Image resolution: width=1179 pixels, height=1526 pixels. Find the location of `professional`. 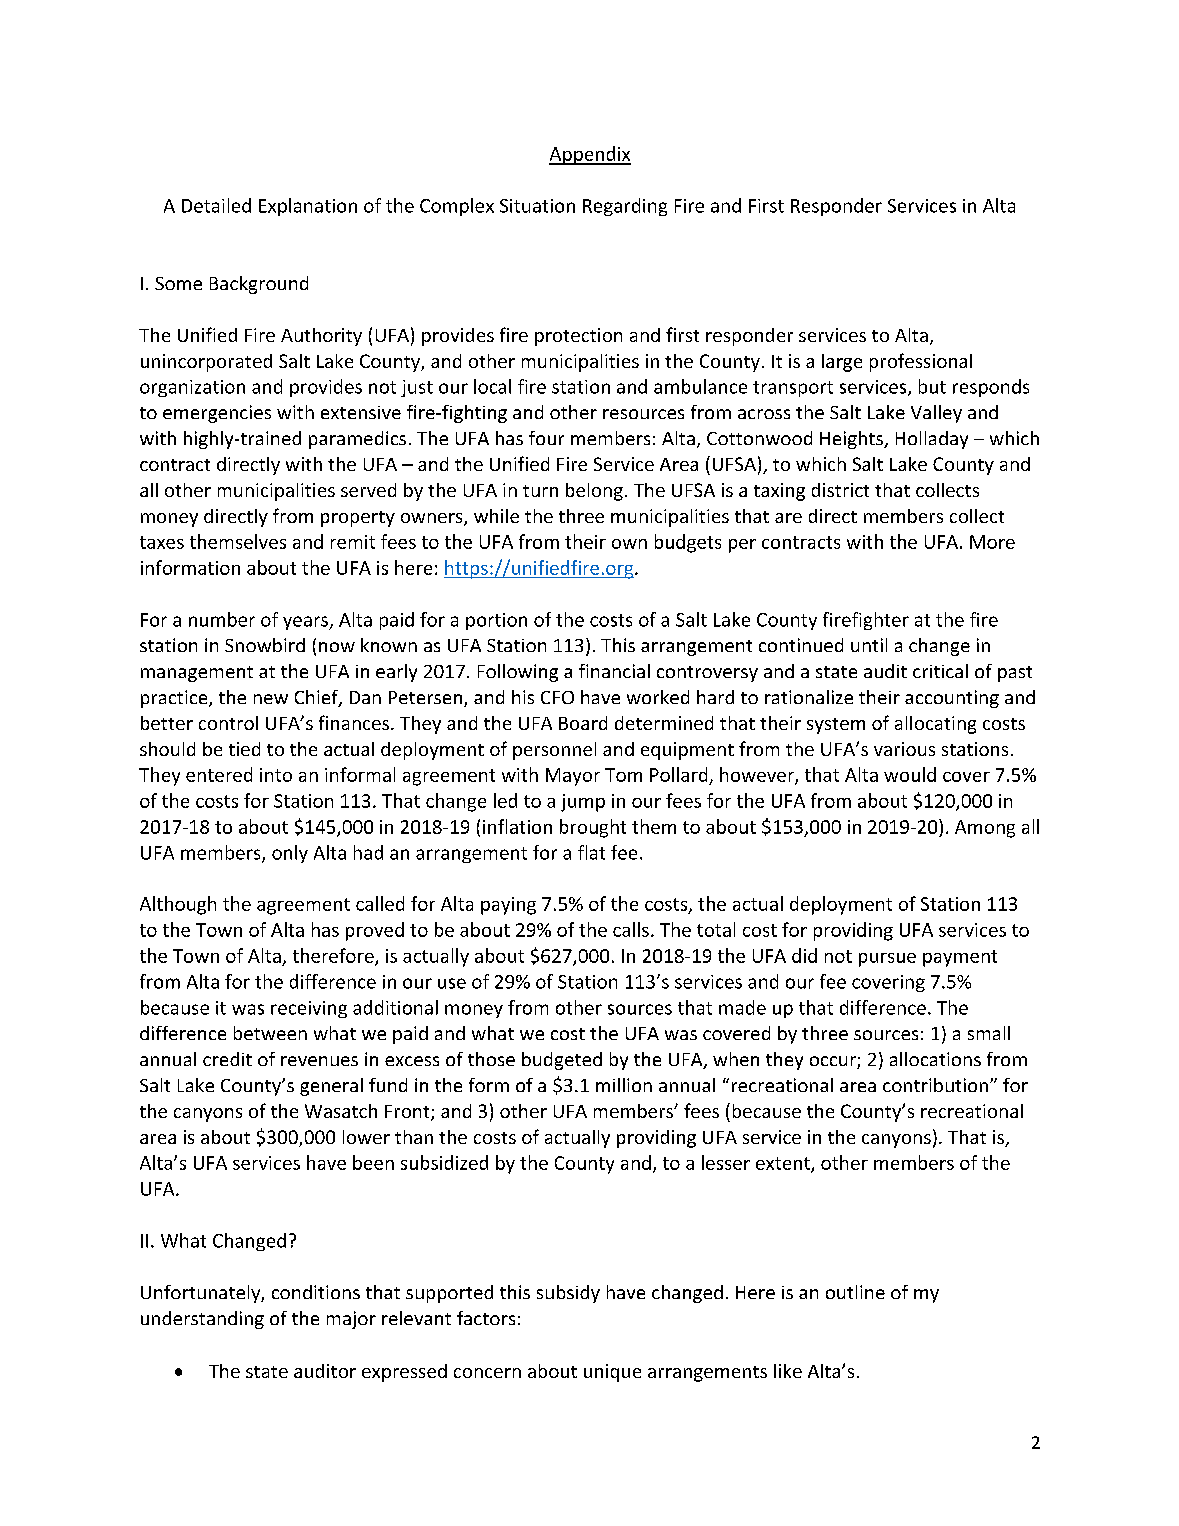

professional is located at coordinates (921, 362).
